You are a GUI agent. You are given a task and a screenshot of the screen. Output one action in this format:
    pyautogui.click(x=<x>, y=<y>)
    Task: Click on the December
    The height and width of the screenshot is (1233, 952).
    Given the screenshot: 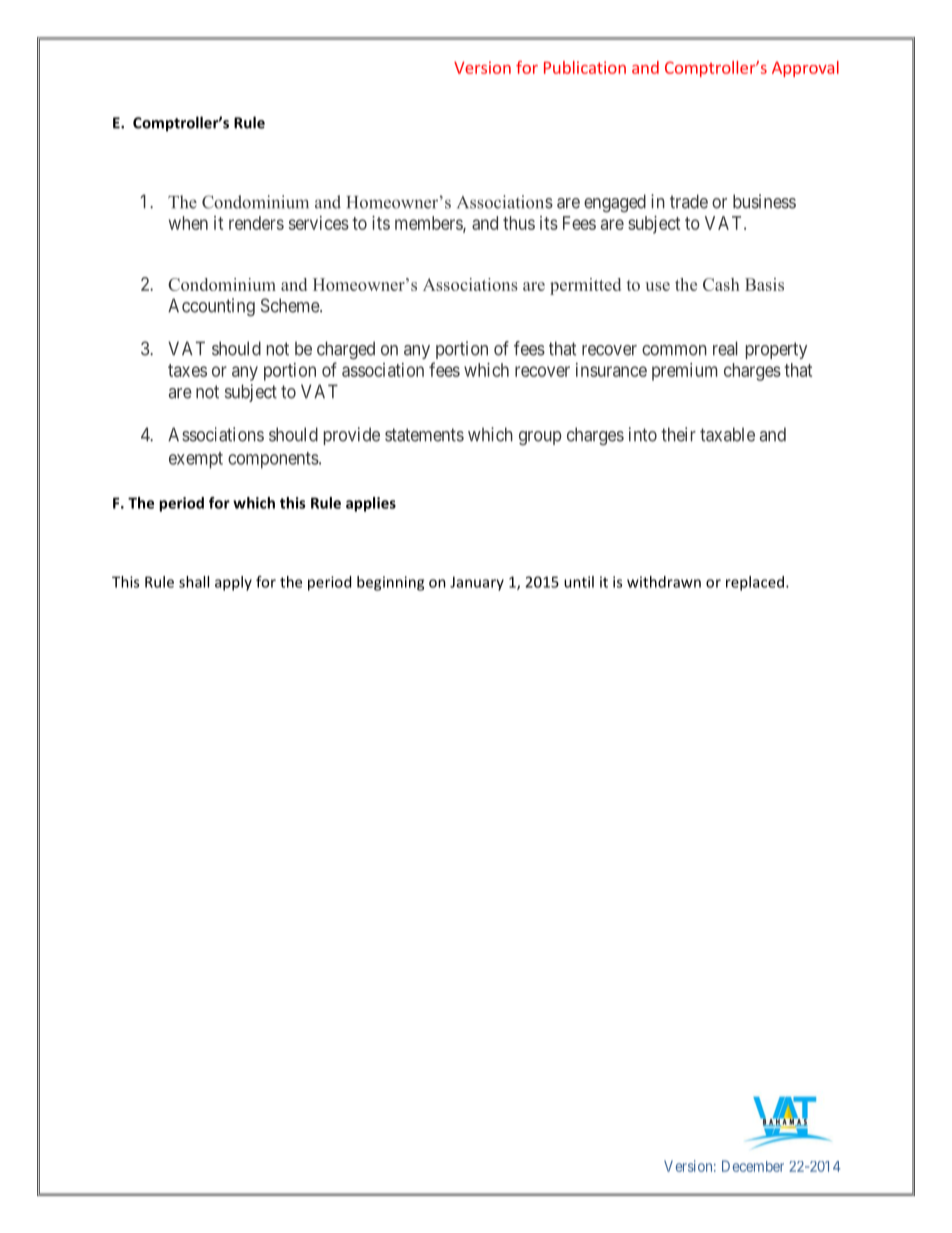 What is the action you would take?
    pyautogui.click(x=753, y=1166)
